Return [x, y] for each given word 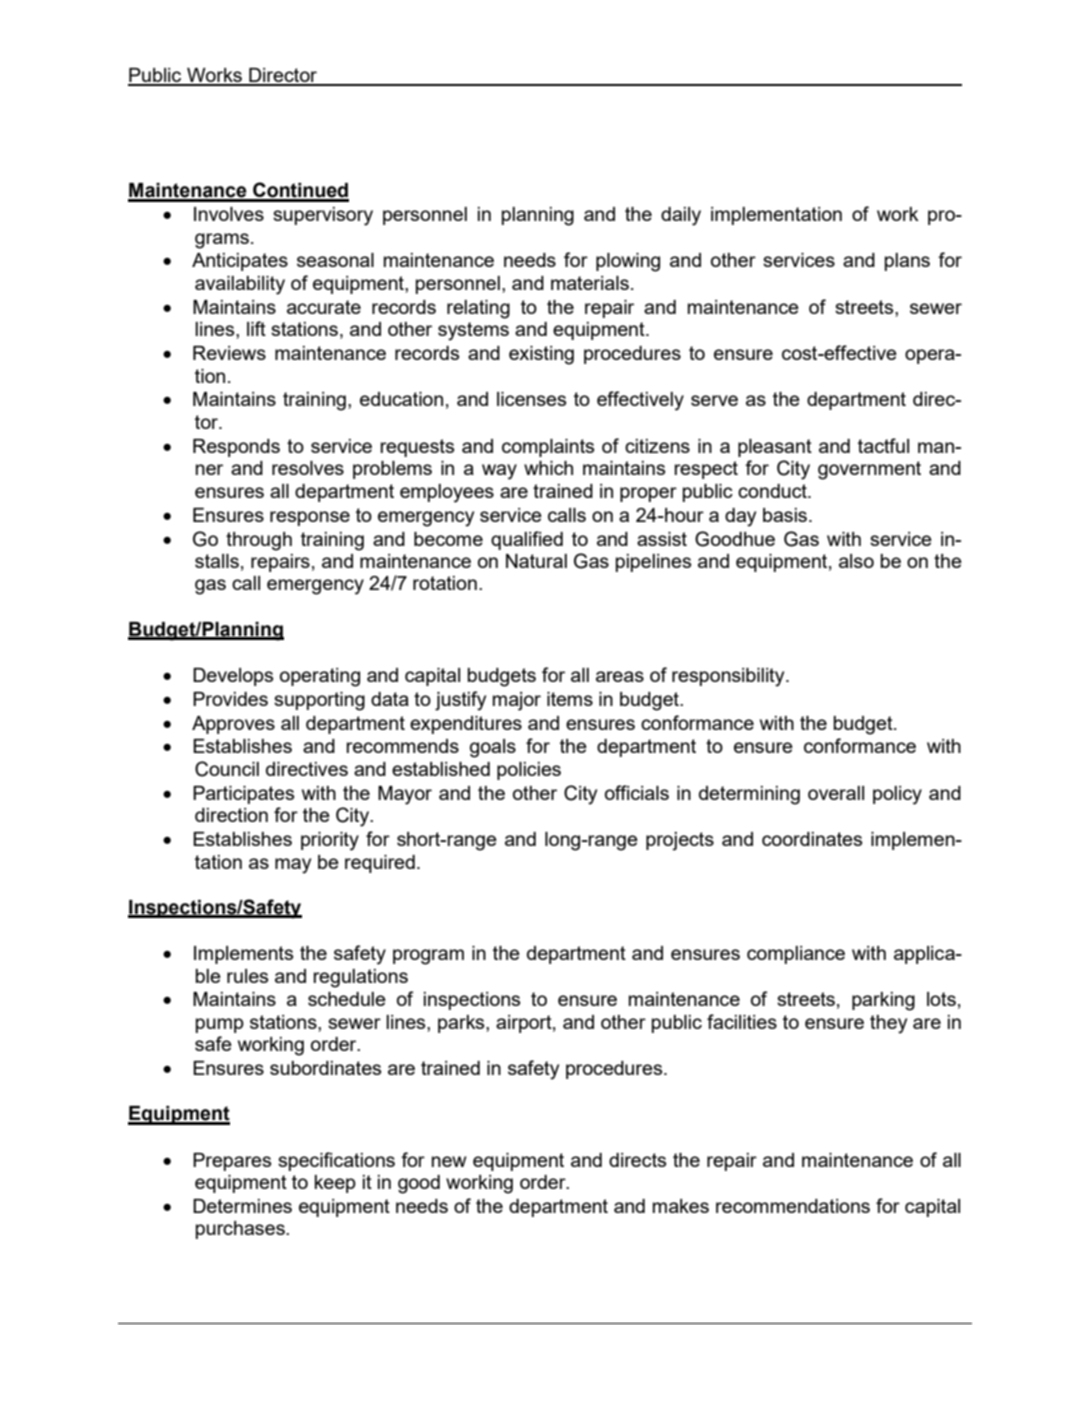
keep [335, 1184]
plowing [628, 262]
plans [907, 262]
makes [681, 1206]
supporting [319, 701]
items [570, 699]
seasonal [335, 260]
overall [836, 793]
